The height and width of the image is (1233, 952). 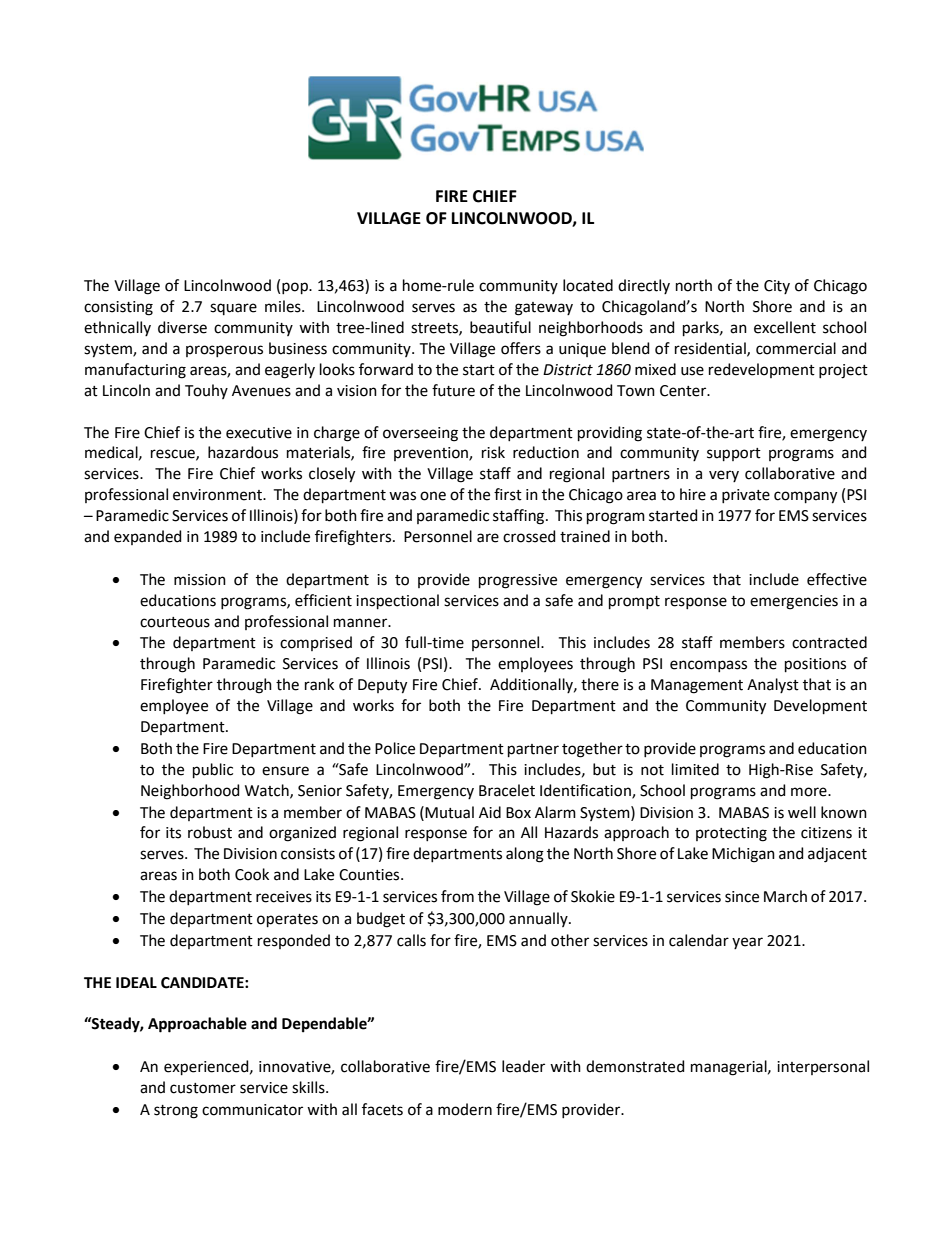 I want to click on excellent, so click(x=785, y=327).
